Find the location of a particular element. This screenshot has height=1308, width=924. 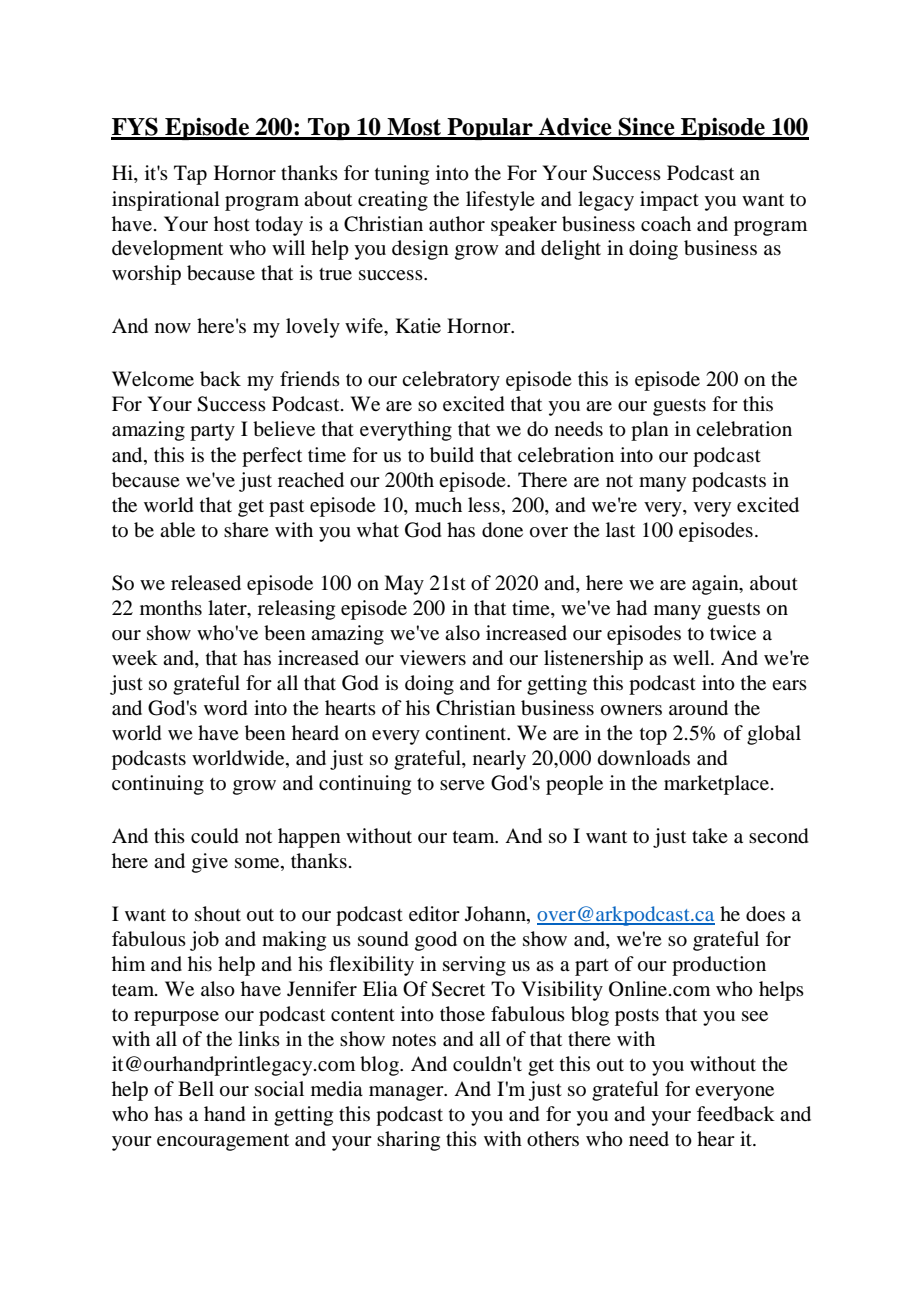

Tap is located at coordinates (190, 175).
